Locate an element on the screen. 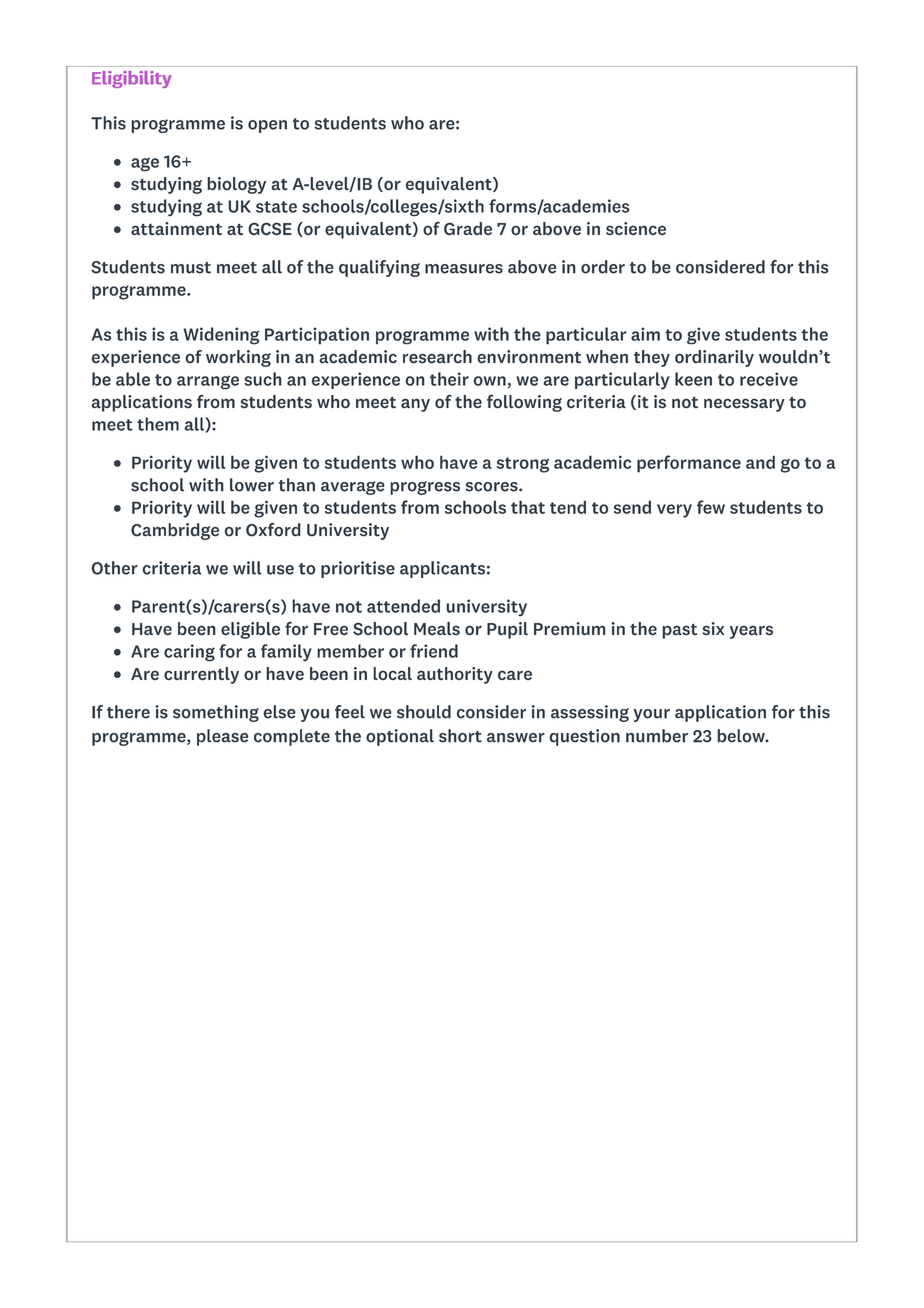 The width and height of the screenshot is (924, 1308). science is located at coordinates (636, 228).
